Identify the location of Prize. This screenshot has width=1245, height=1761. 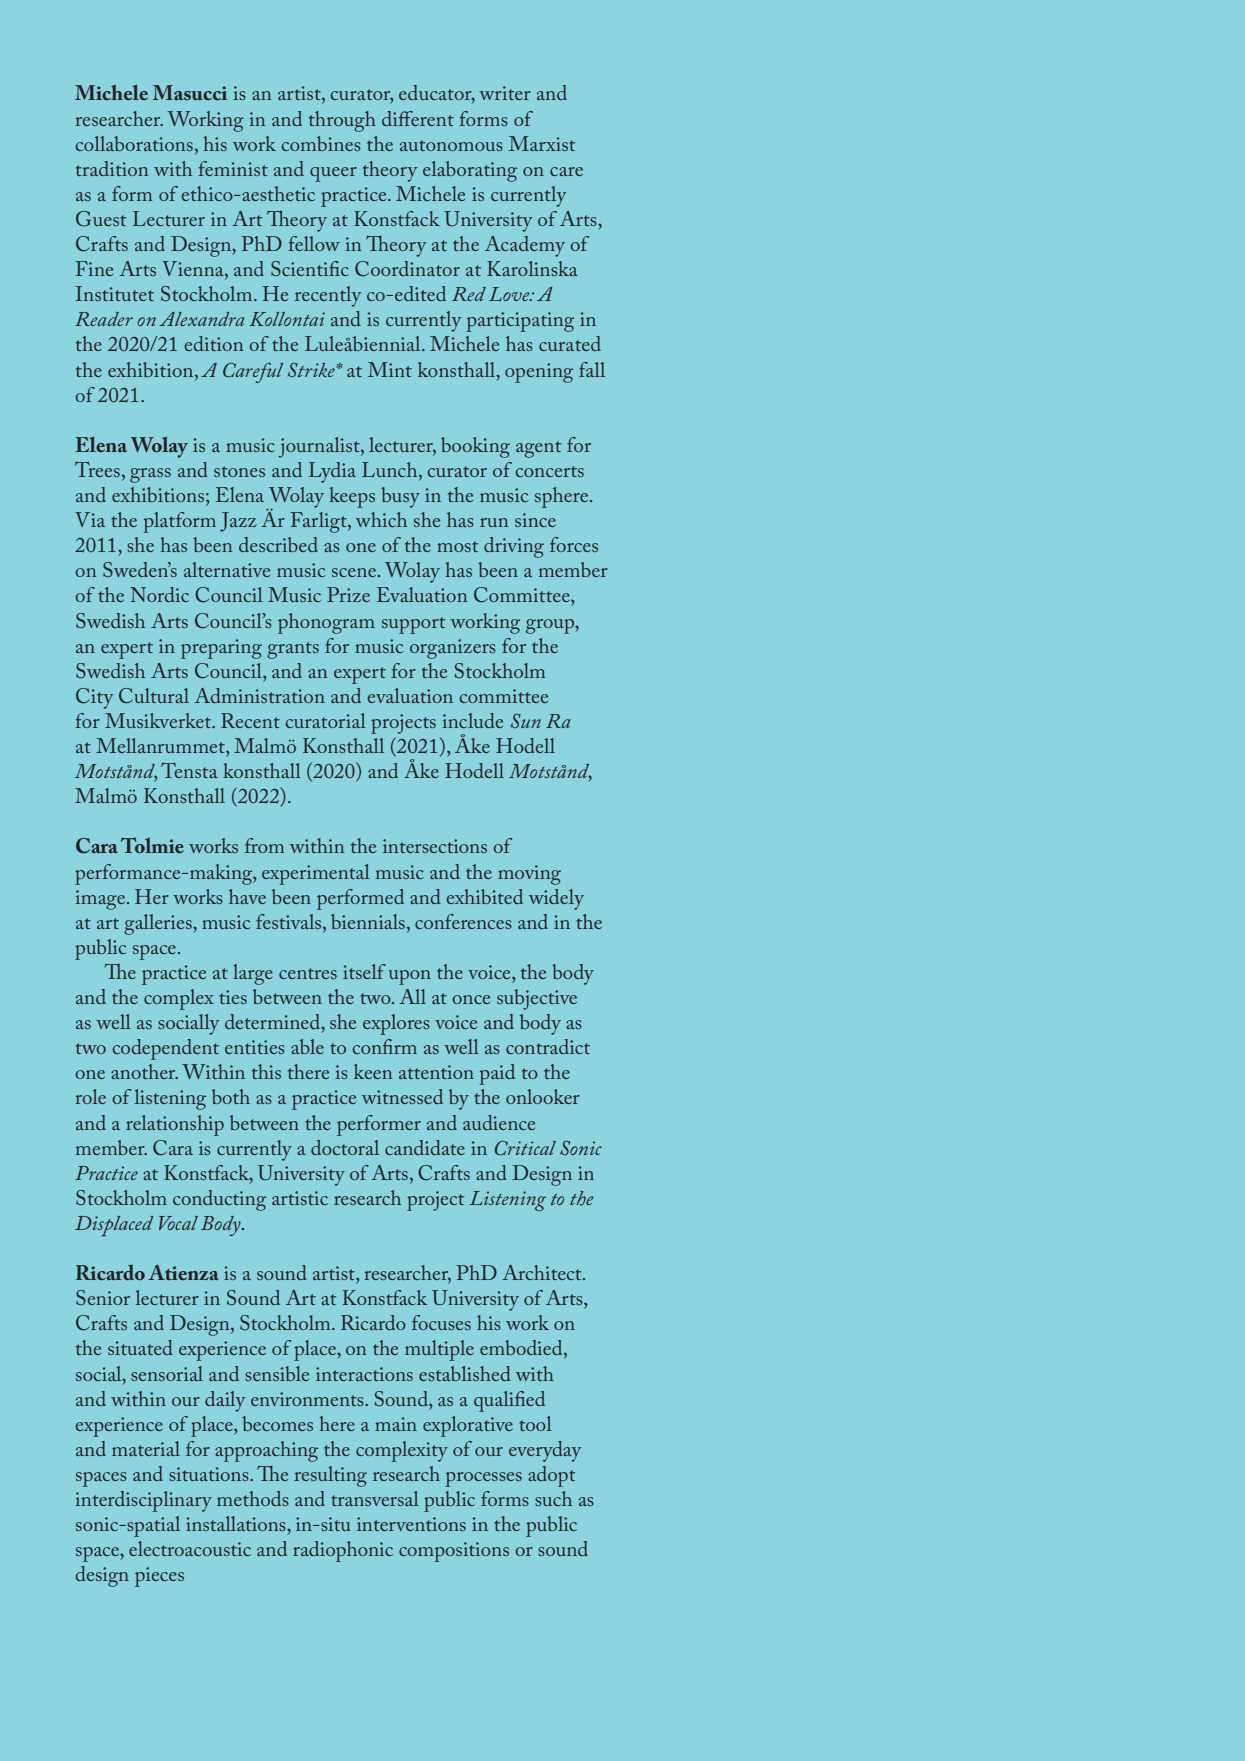
(348, 594).
